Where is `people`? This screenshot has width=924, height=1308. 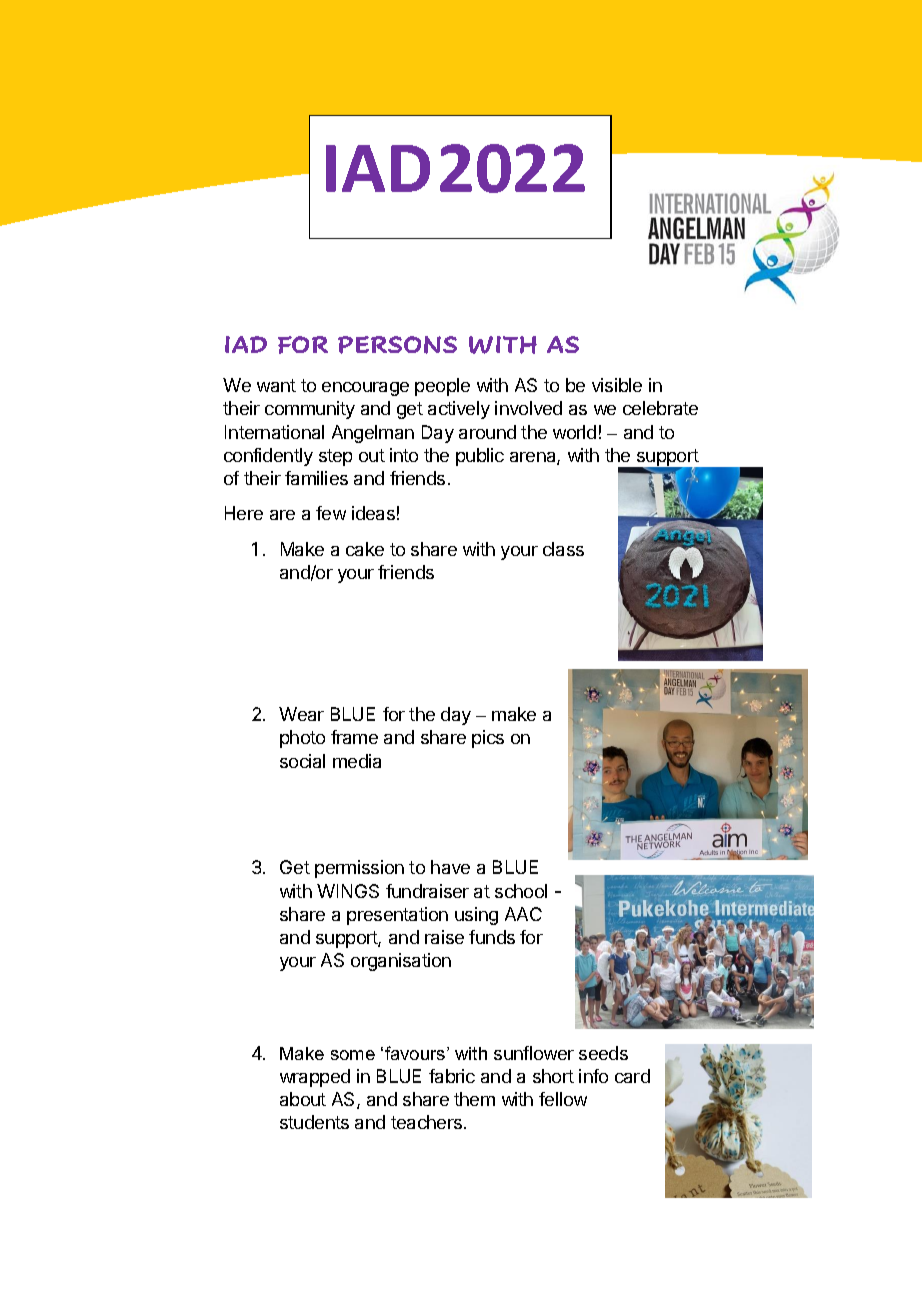 people is located at coordinates (442, 387).
